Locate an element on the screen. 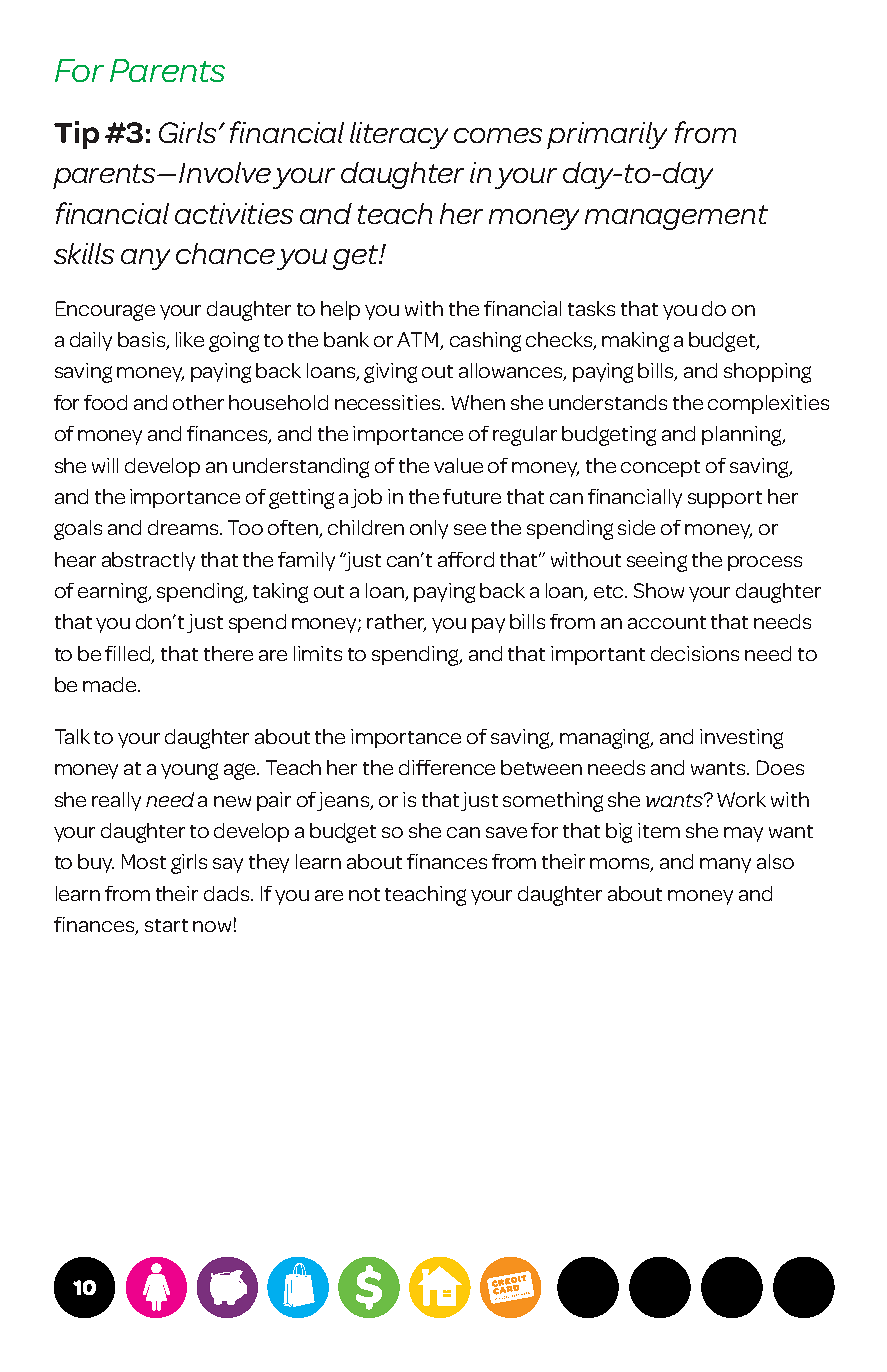 This screenshot has height=1372, width=887. basis is located at coordinates (142, 341).
